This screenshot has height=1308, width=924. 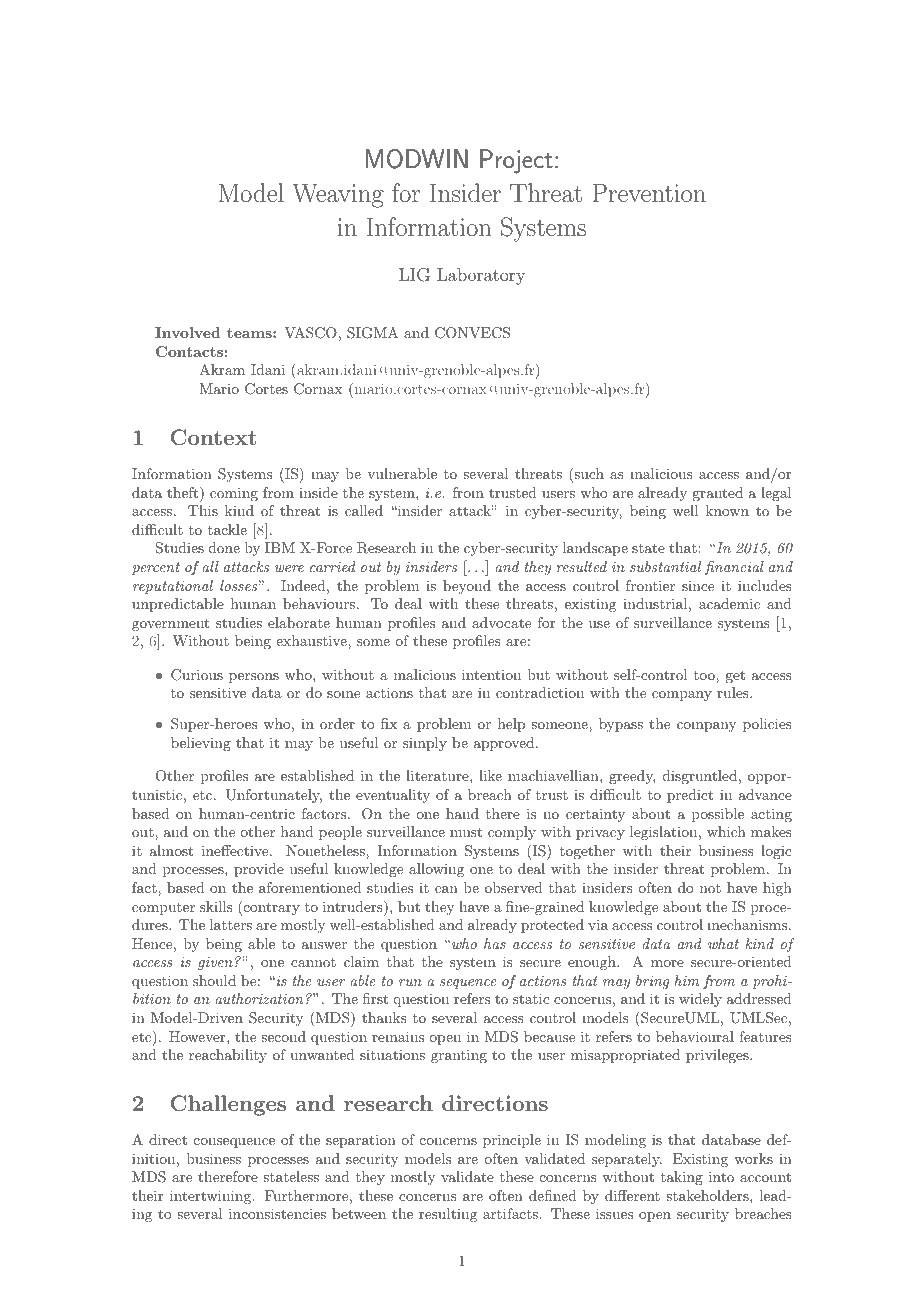 I want to click on persons, so click(x=254, y=678).
